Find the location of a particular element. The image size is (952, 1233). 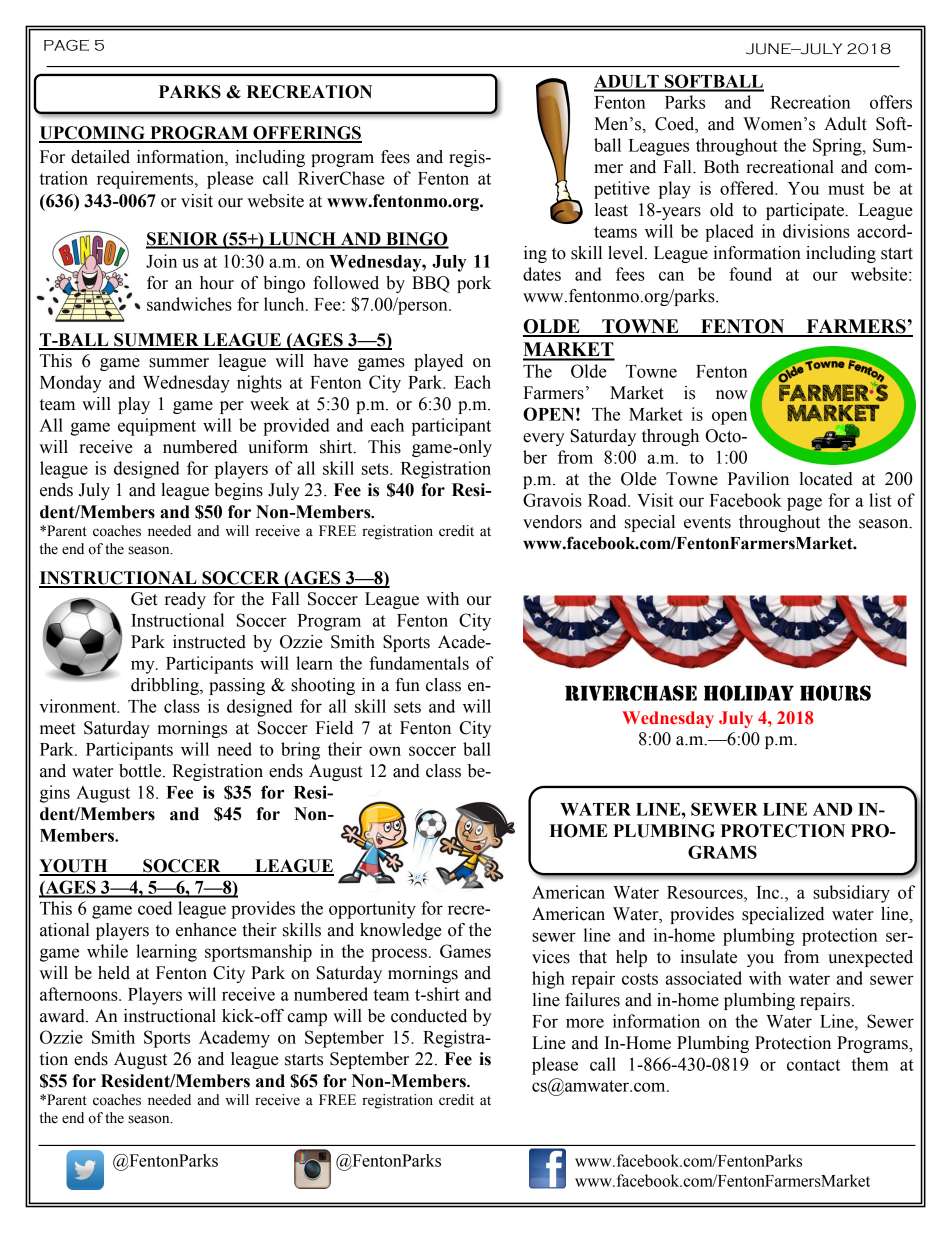

bottle is located at coordinates (141, 771).
